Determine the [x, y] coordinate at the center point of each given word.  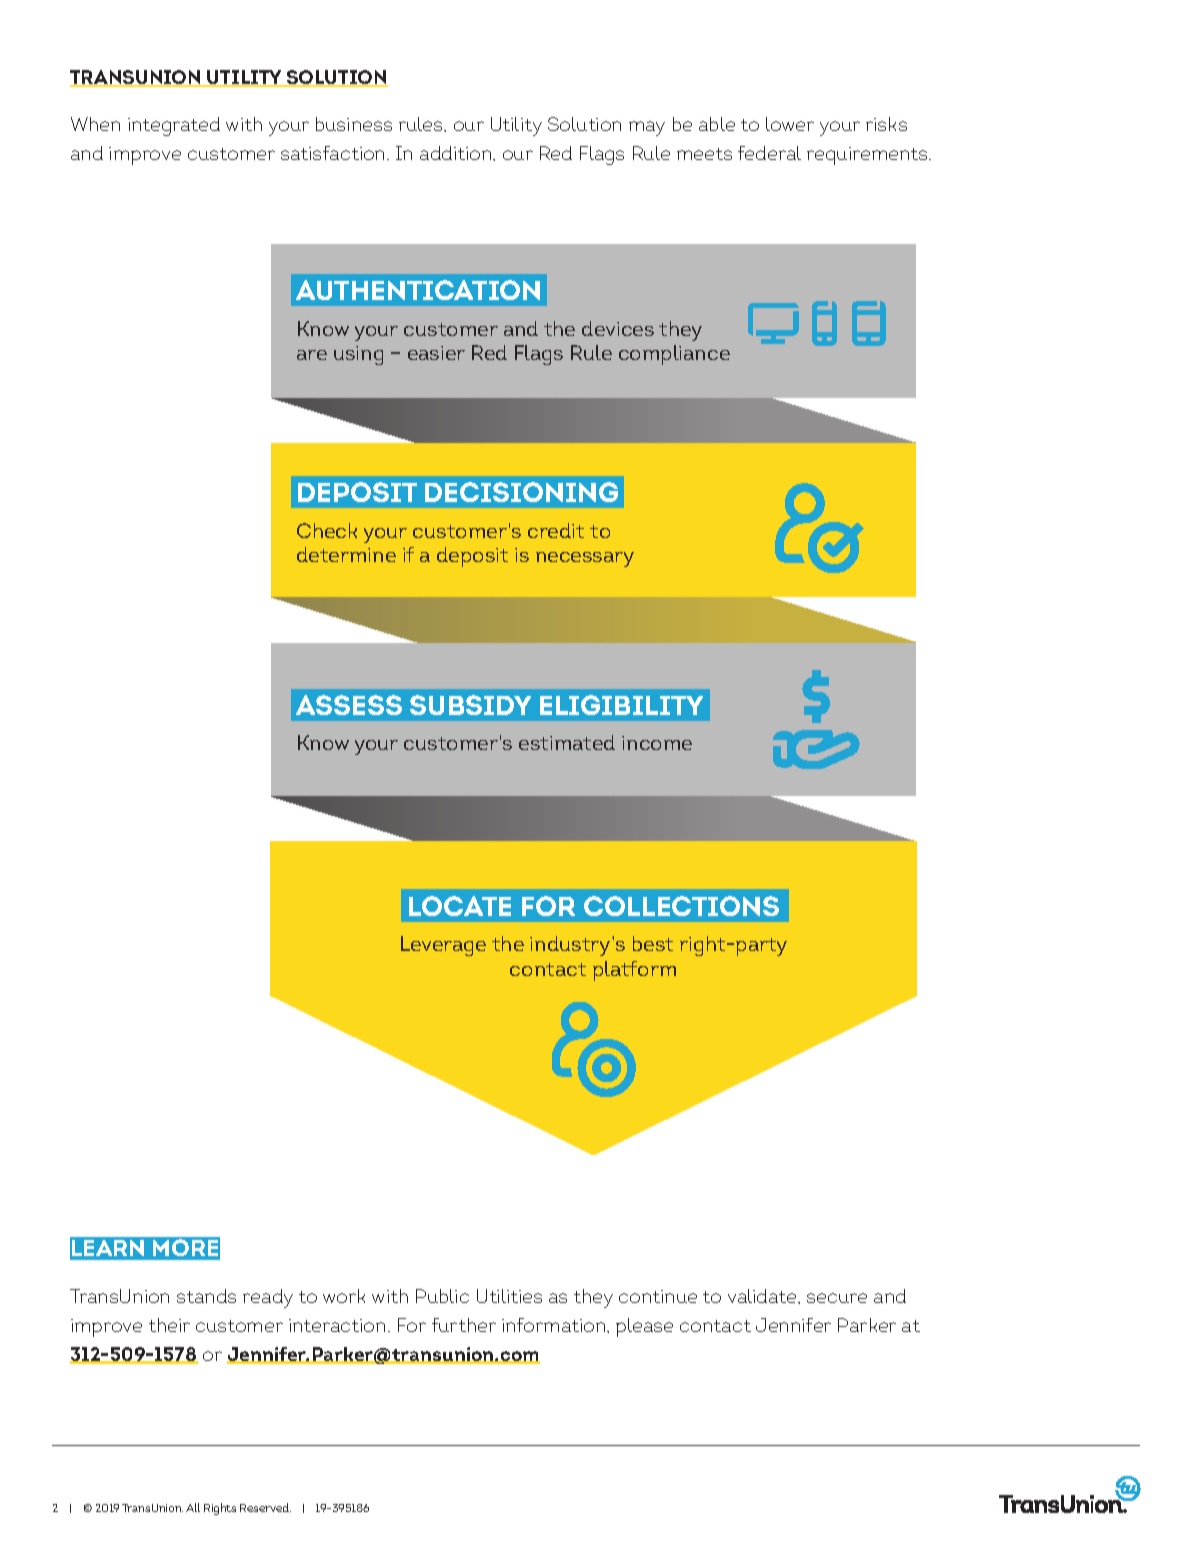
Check [327, 530]
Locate [460, 906]
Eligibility [621, 705]
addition [457, 153]
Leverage [443, 946]
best [653, 943]
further [464, 1325]
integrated [174, 126]
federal [769, 153]
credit [556, 530]
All [193, 1507]
